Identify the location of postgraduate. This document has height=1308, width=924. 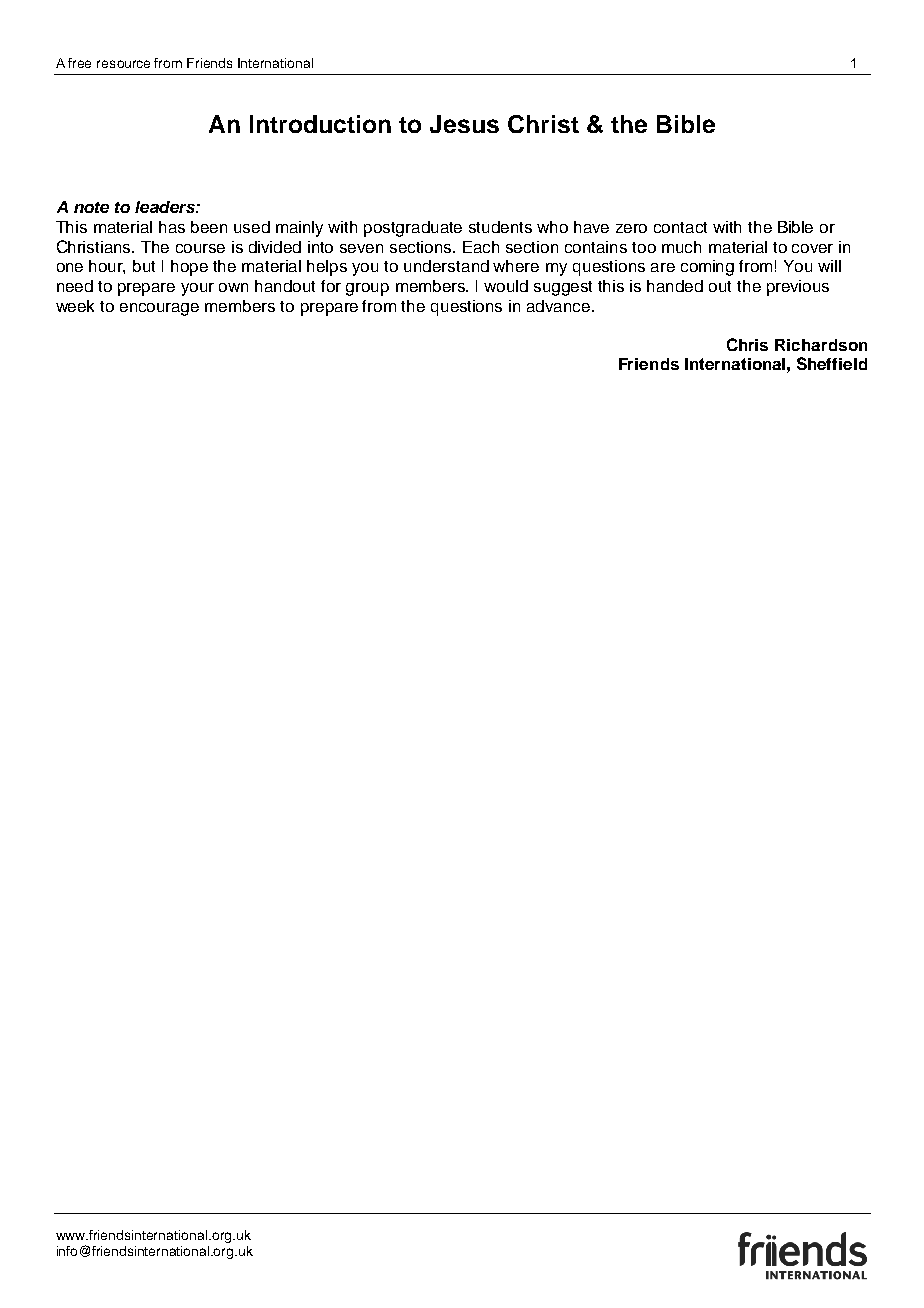
(413, 229).
